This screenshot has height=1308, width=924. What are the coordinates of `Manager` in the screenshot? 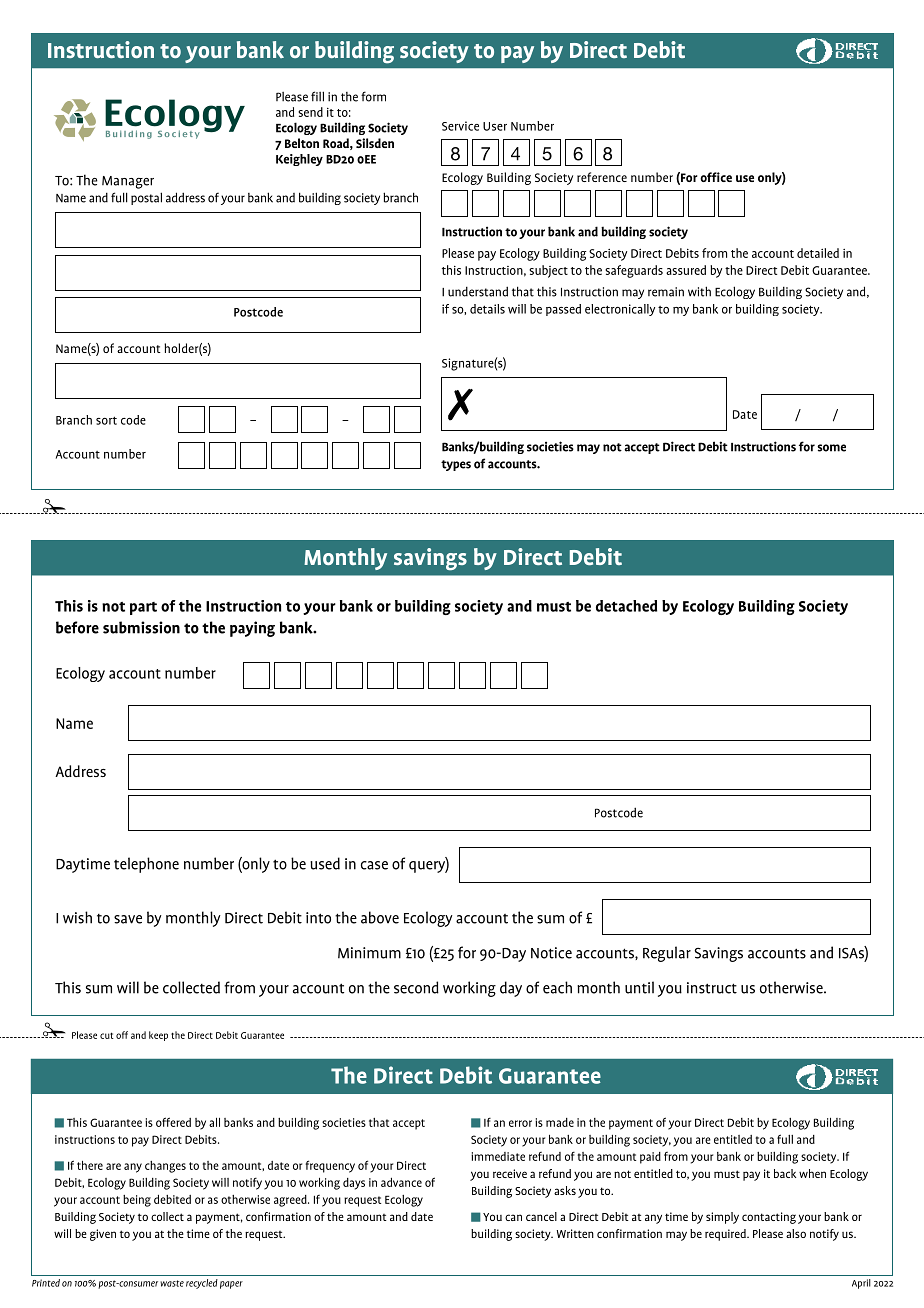 It's located at (128, 182).
